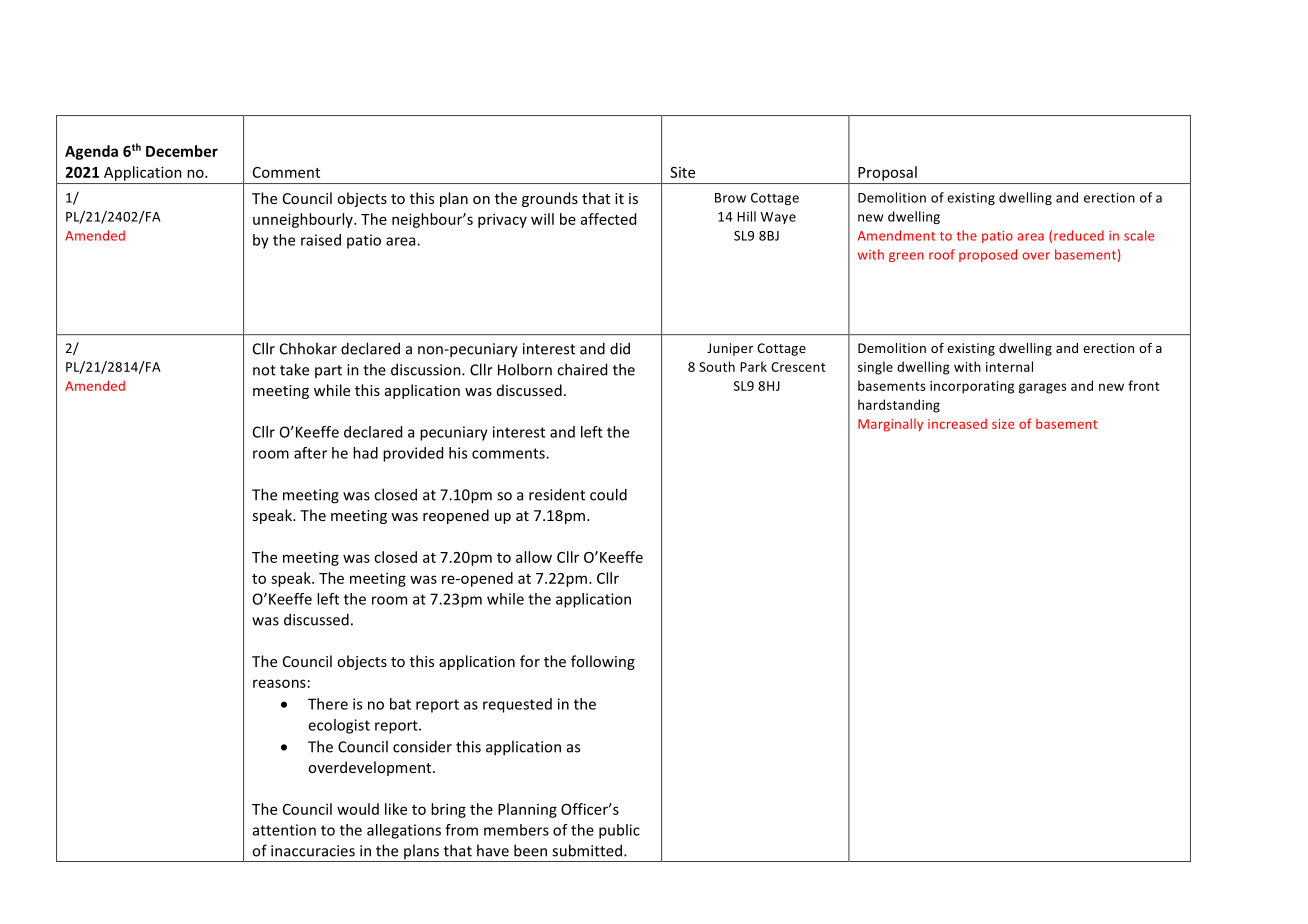  I want to click on reasons, so click(279, 683).
